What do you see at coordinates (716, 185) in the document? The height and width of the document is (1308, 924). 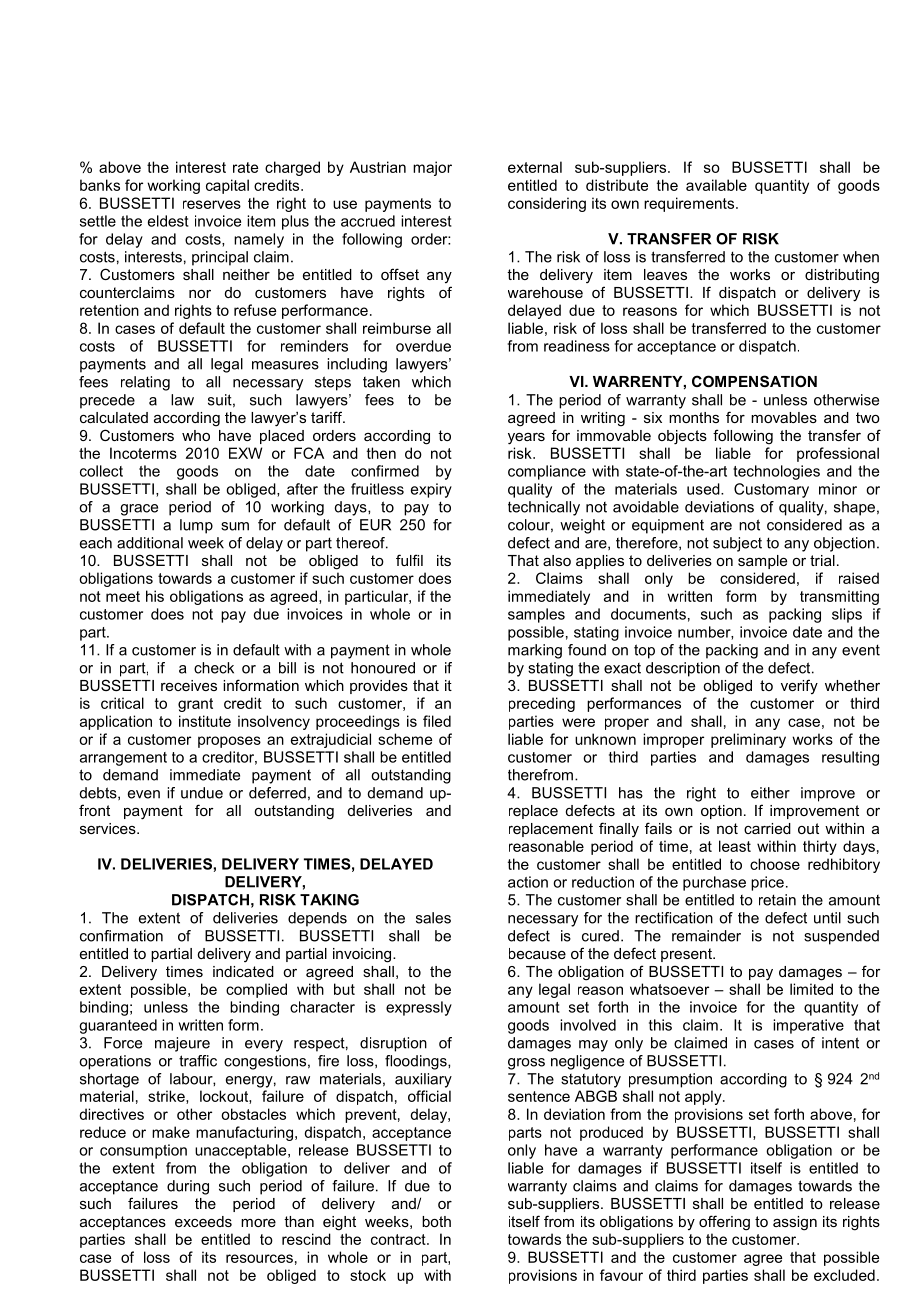 I see `available` at bounding box center [716, 185].
